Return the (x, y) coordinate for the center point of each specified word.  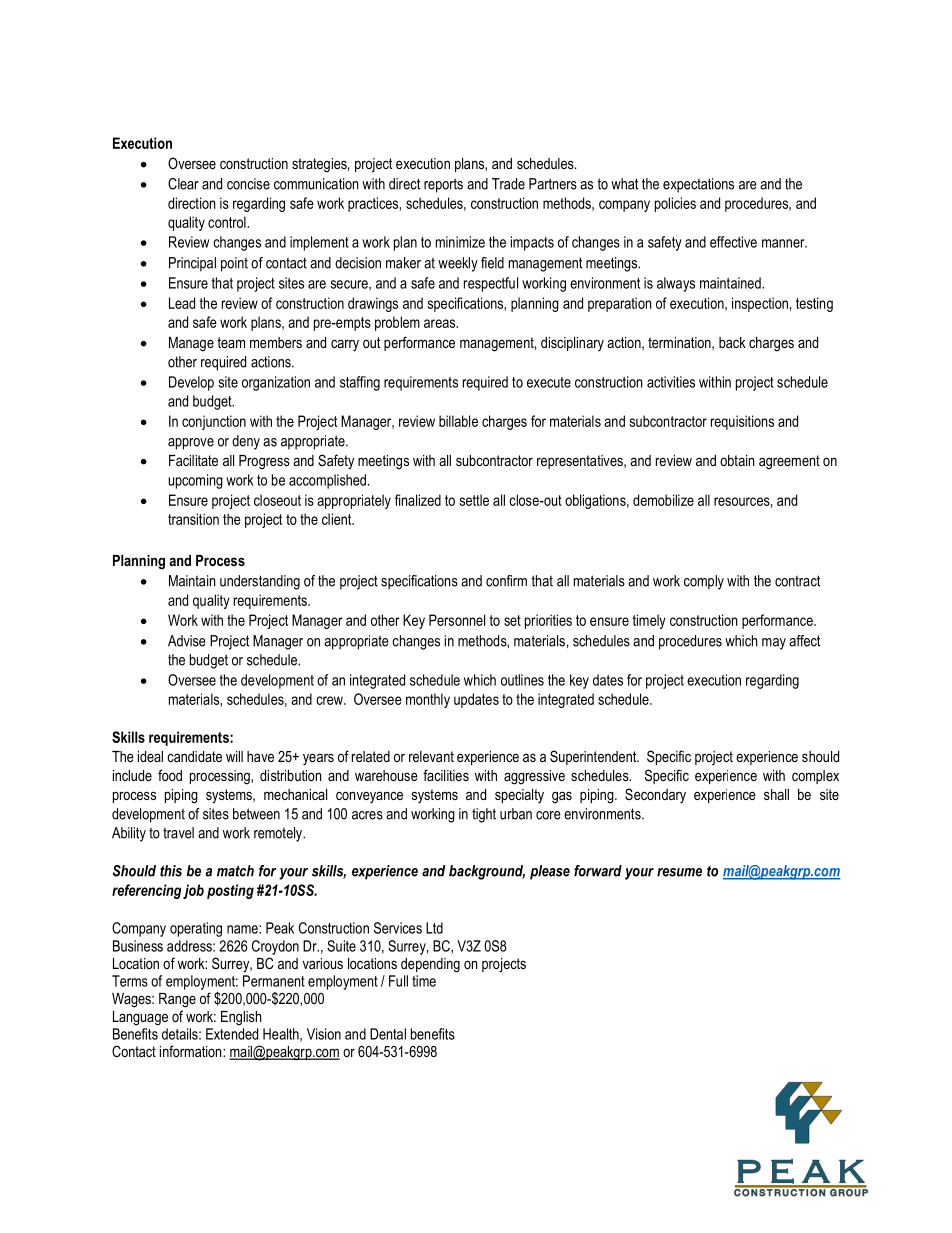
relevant (431, 756)
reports (443, 185)
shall (776, 794)
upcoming (195, 481)
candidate (194, 756)
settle (474, 500)
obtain (737, 460)
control (228, 222)
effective (733, 242)
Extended (232, 1034)
